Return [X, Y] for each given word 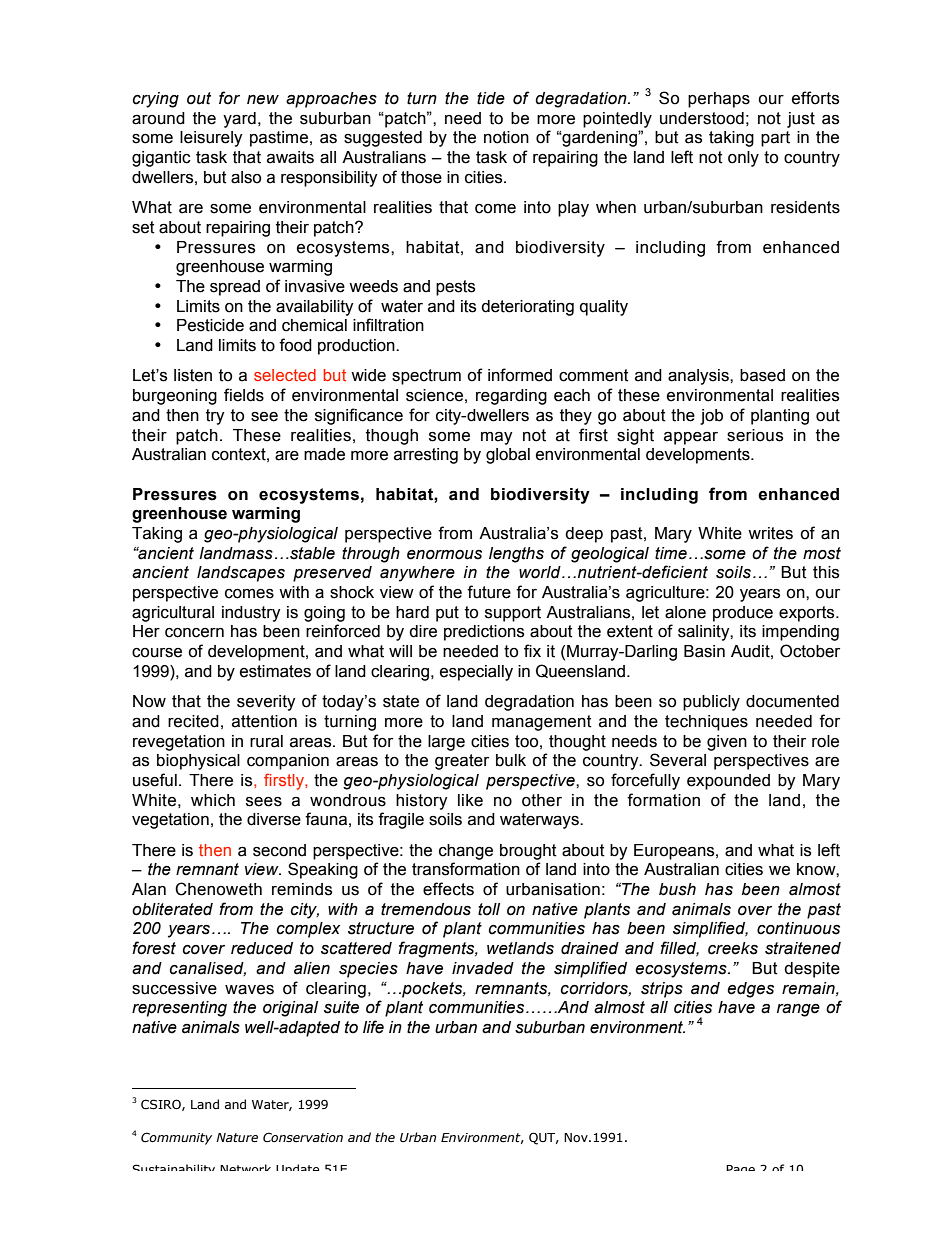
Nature [237, 1138]
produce [743, 614]
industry [251, 614]
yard [239, 120]
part [775, 139]
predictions [484, 633]
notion [506, 137]
